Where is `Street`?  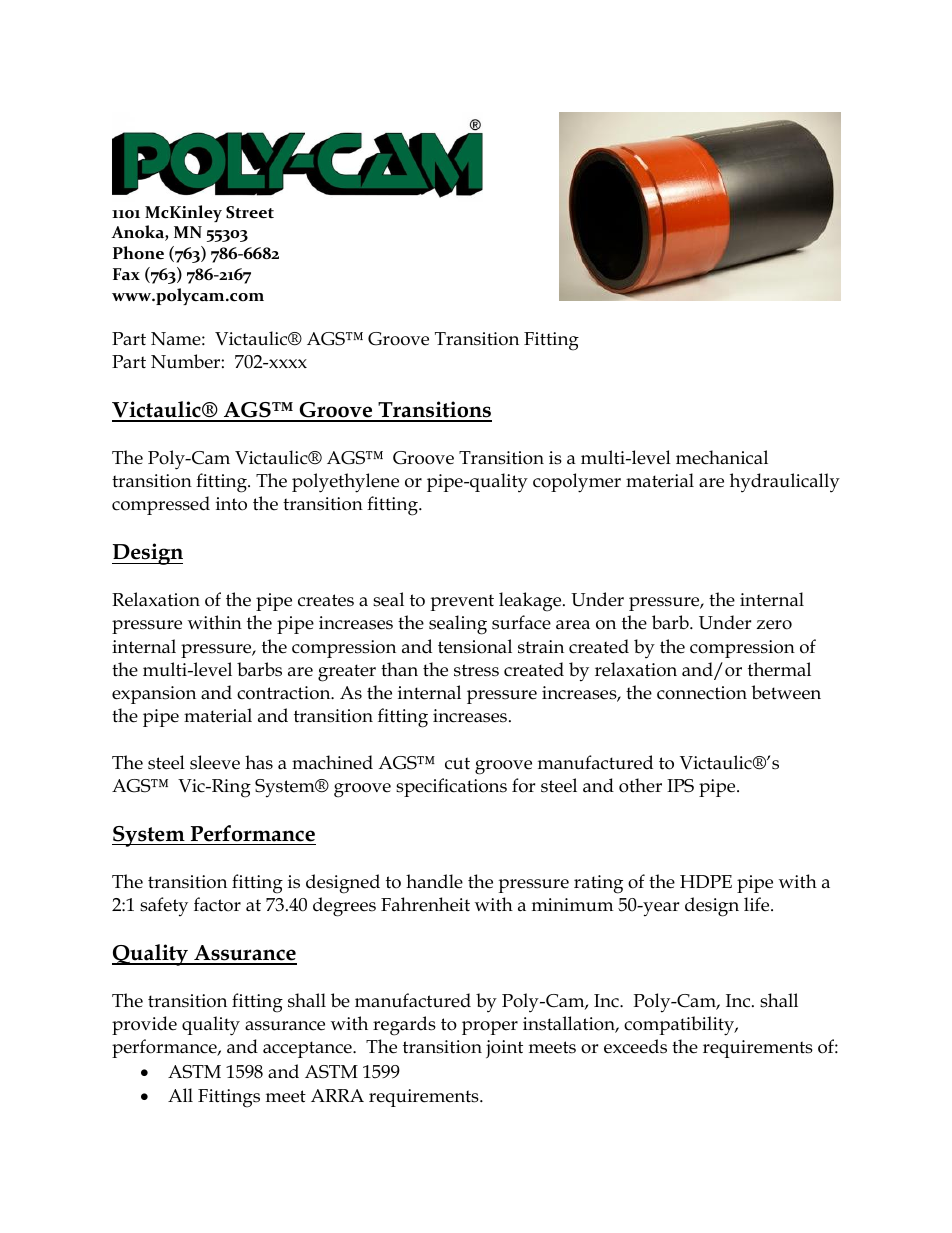
Street is located at coordinates (250, 212).
